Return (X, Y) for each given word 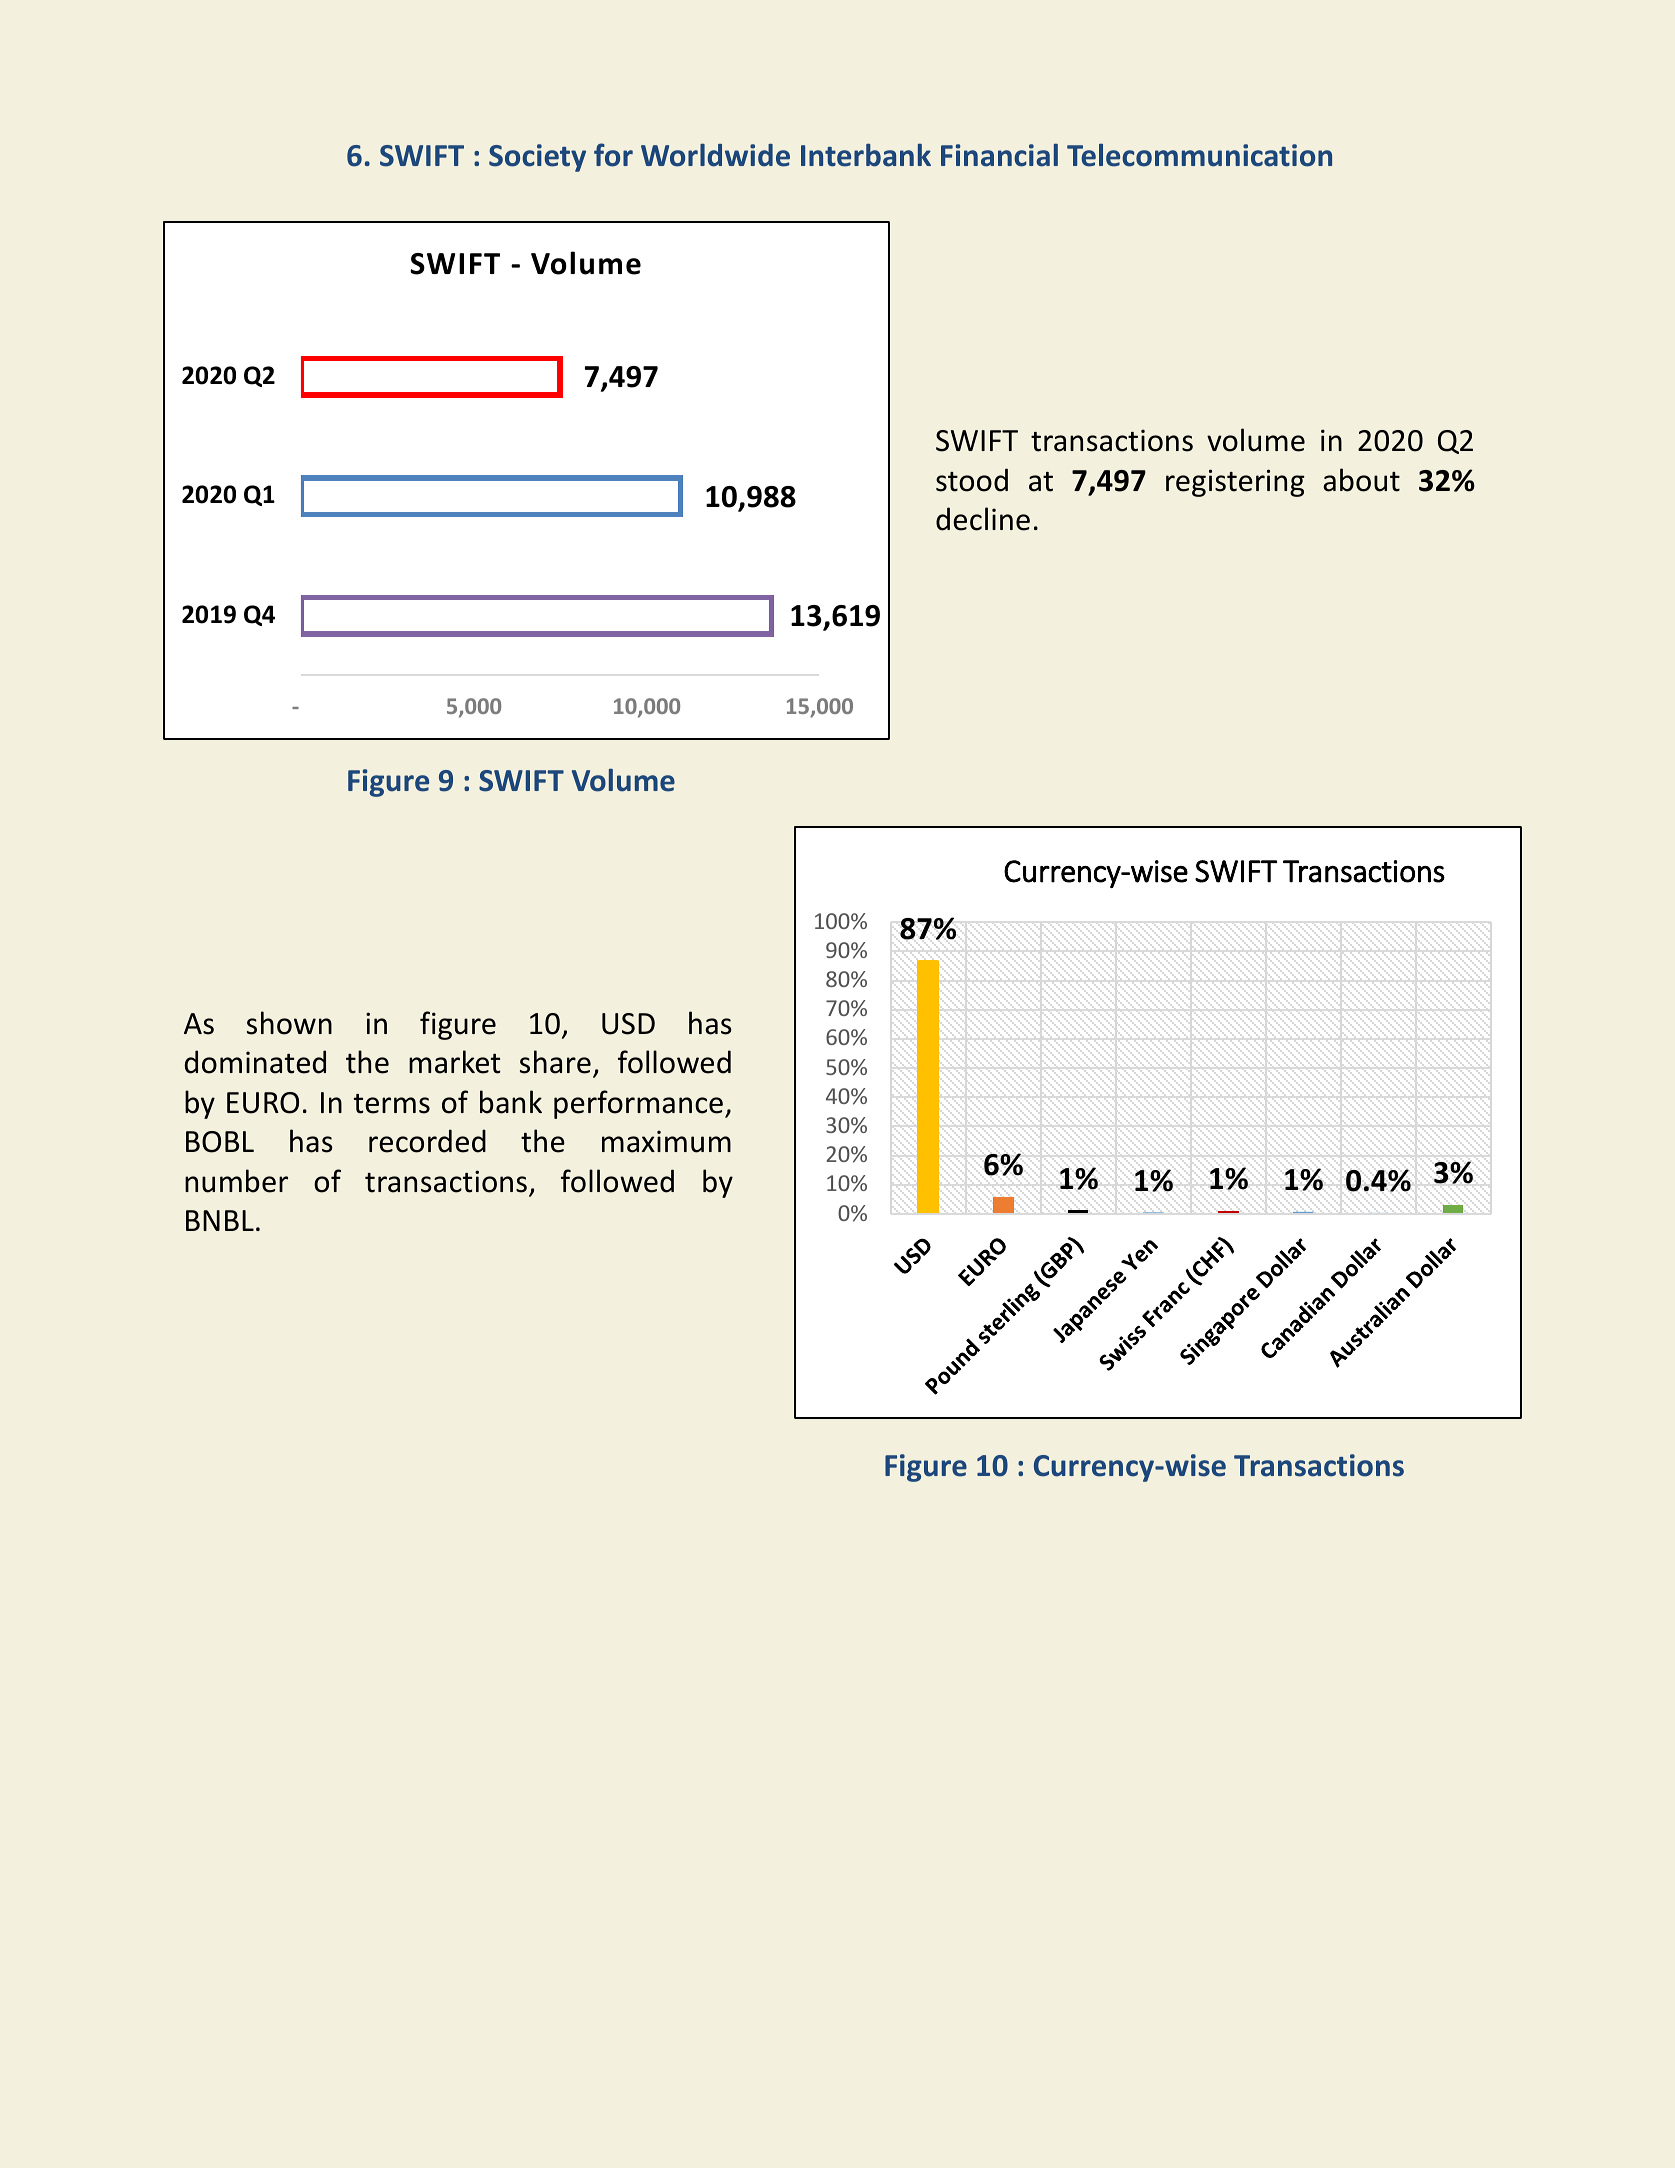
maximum (666, 1141)
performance (638, 1104)
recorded (427, 1141)
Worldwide (715, 155)
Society (537, 158)
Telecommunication (1199, 155)
